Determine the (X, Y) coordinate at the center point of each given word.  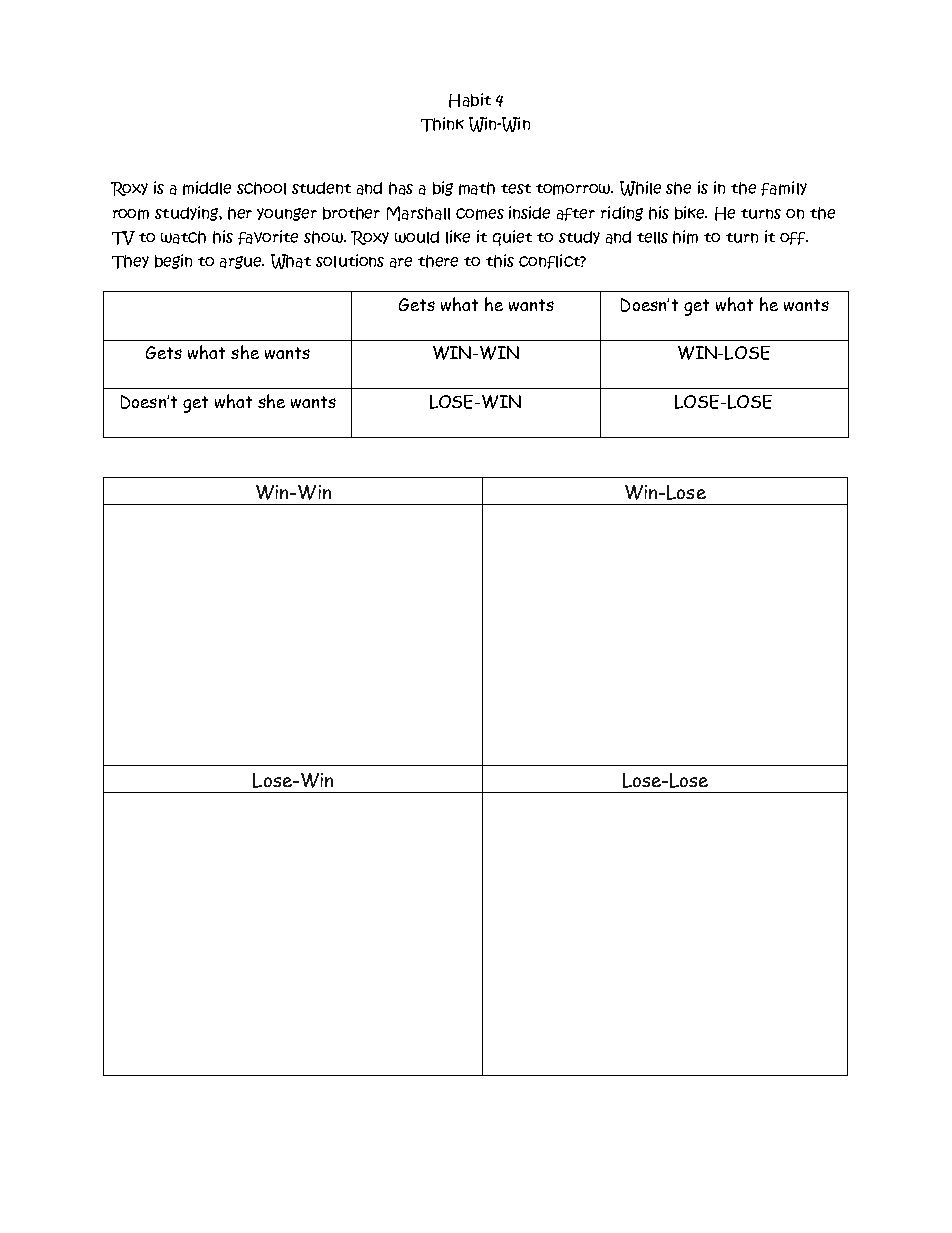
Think (442, 124)
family (784, 188)
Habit (470, 100)
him (685, 237)
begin (173, 261)
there (438, 261)
